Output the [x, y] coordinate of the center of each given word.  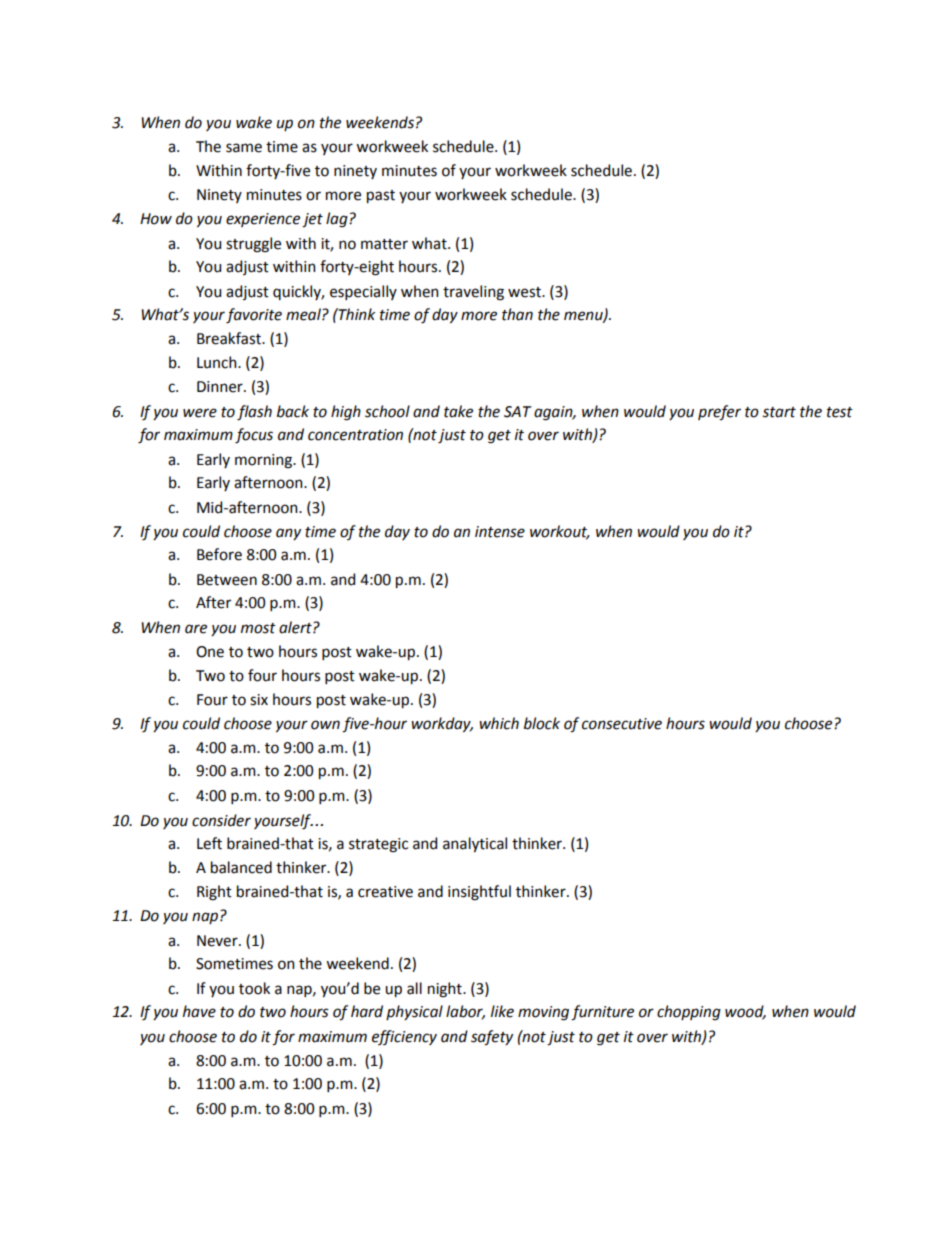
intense [500, 532]
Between [227, 580]
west [525, 292]
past [381, 196]
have [199, 1011]
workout [560, 532]
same [244, 148]
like [502, 1011]
